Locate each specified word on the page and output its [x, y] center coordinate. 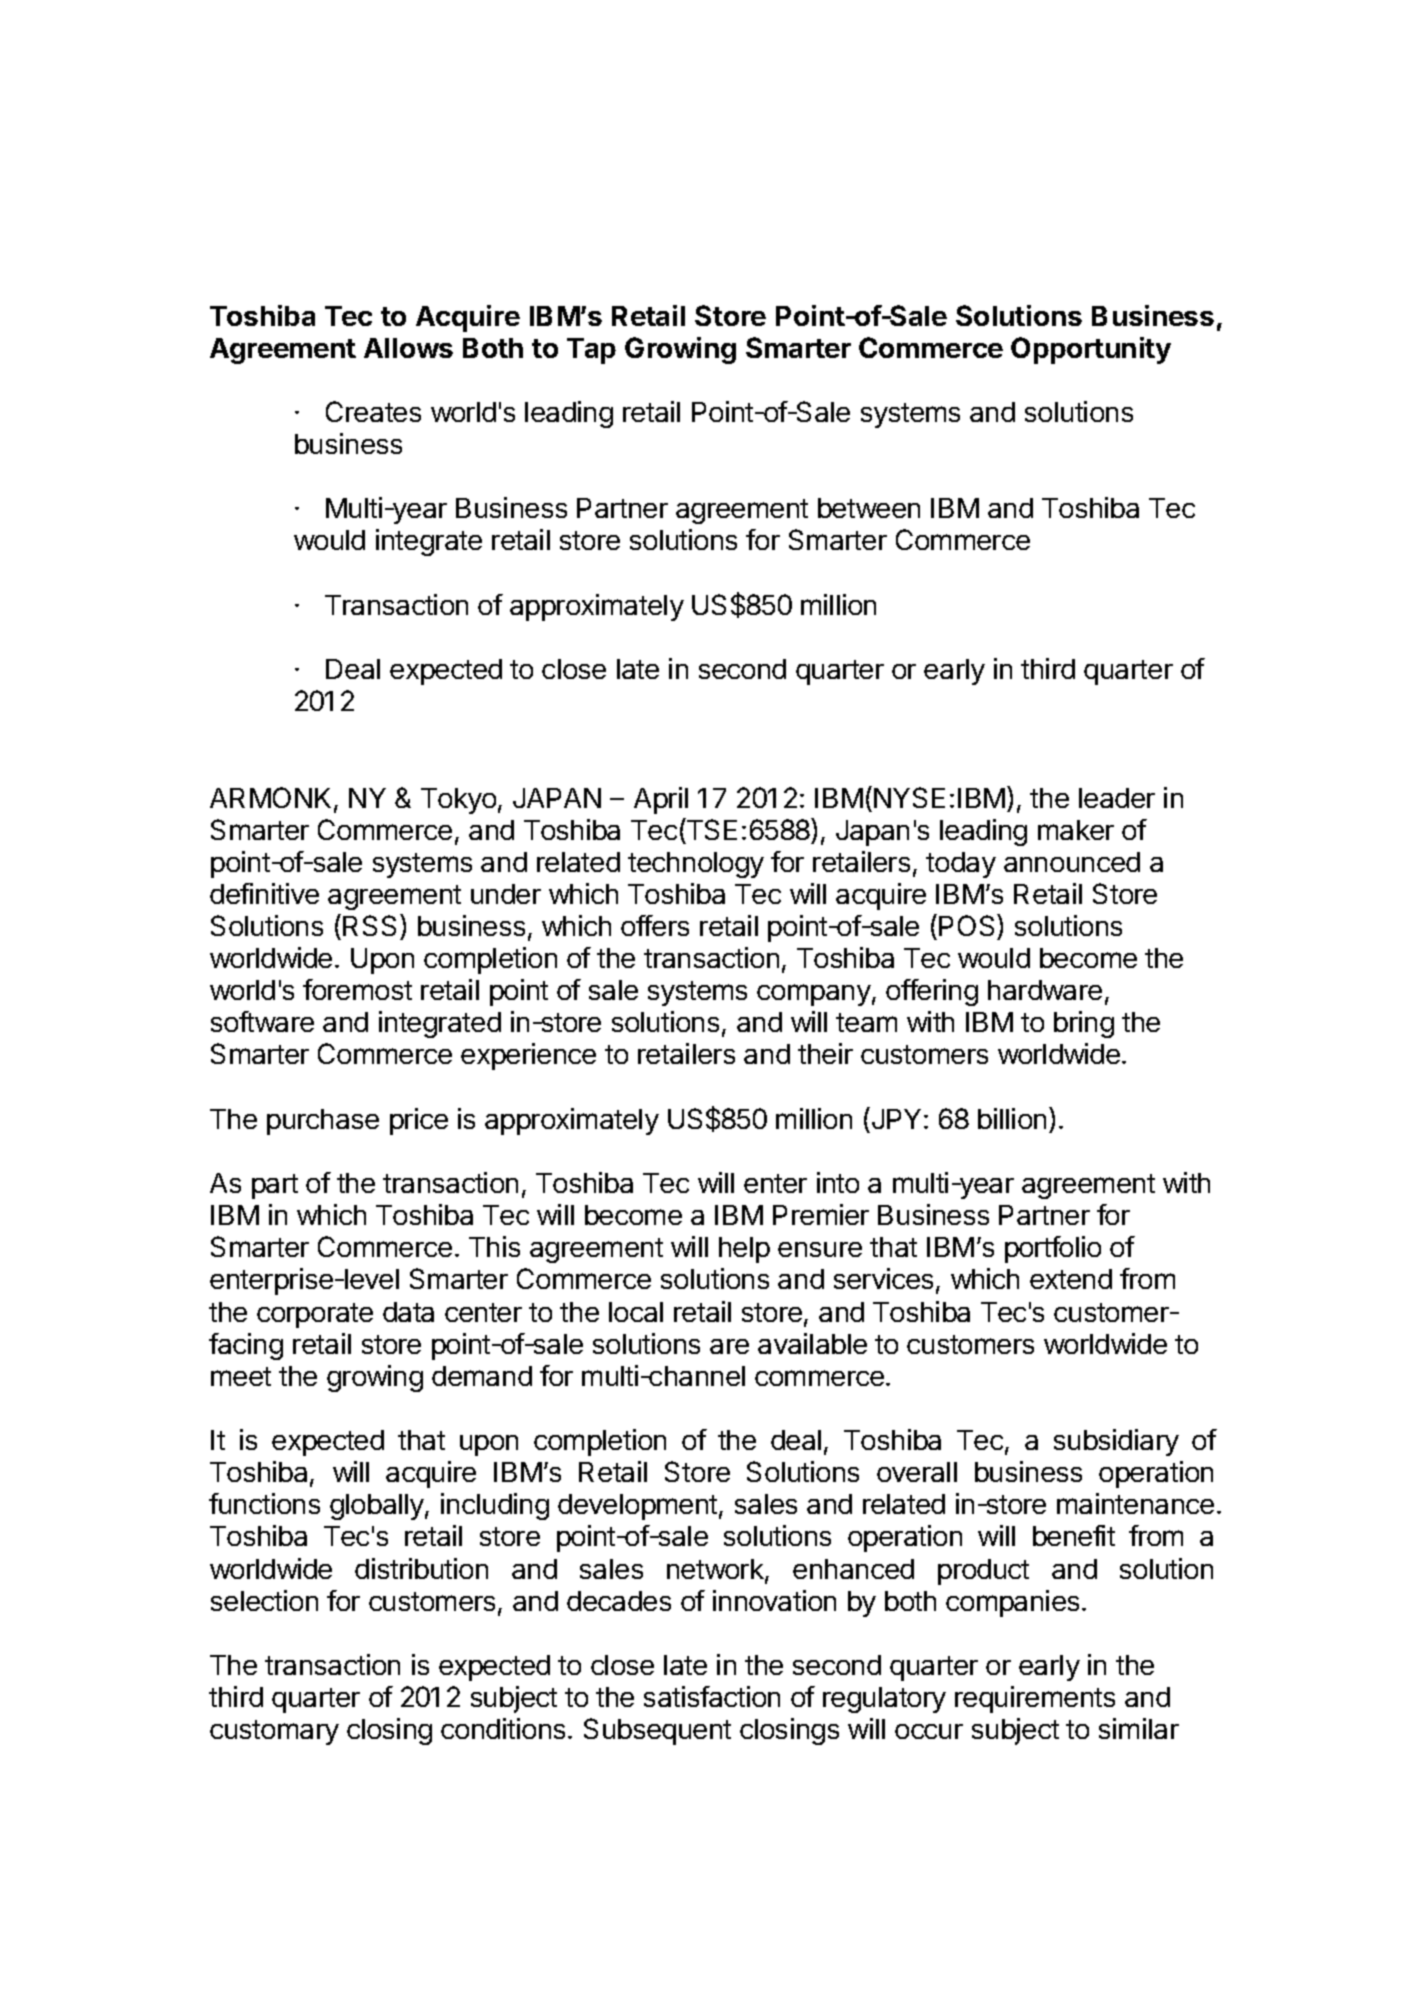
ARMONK [272, 799]
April [661, 800]
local [636, 1312]
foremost [357, 989]
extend [1071, 1279]
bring [1084, 1024]
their [825, 1053]
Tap [591, 351]
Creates [373, 411]
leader [1117, 798]
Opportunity [1091, 350]
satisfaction [712, 1696]
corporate [315, 1315]
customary [274, 1732]
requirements [1035, 1699]
